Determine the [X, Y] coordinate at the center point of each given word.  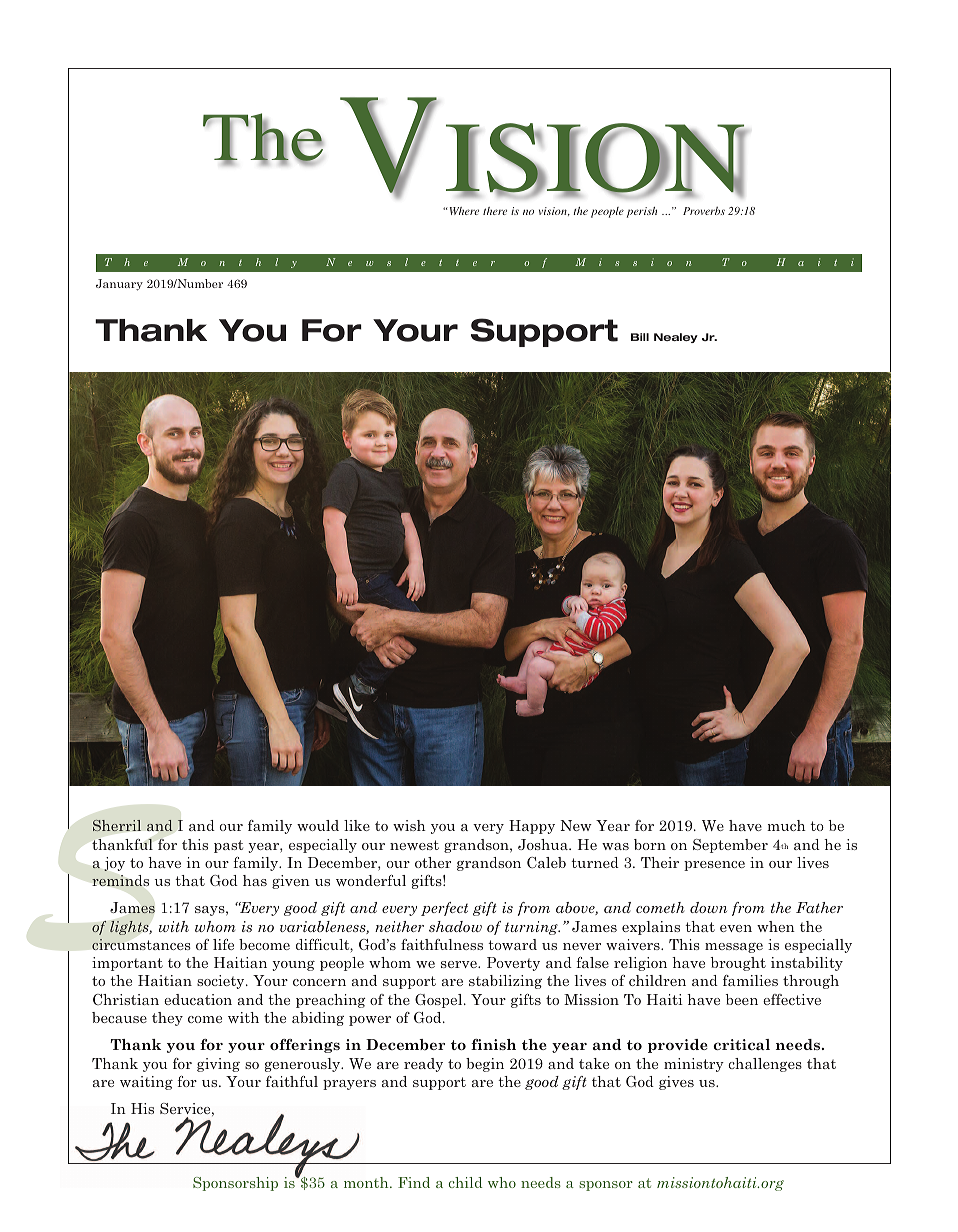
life [223, 944]
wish [409, 825]
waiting [146, 1083]
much [786, 825]
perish [642, 212]
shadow [455, 926]
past [228, 846]
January [119, 285]
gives [676, 1083]
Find [414, 1182]
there [495, 211]
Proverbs [704, 211]
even [736, 928]
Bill [640, 337]
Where [463, 211]
